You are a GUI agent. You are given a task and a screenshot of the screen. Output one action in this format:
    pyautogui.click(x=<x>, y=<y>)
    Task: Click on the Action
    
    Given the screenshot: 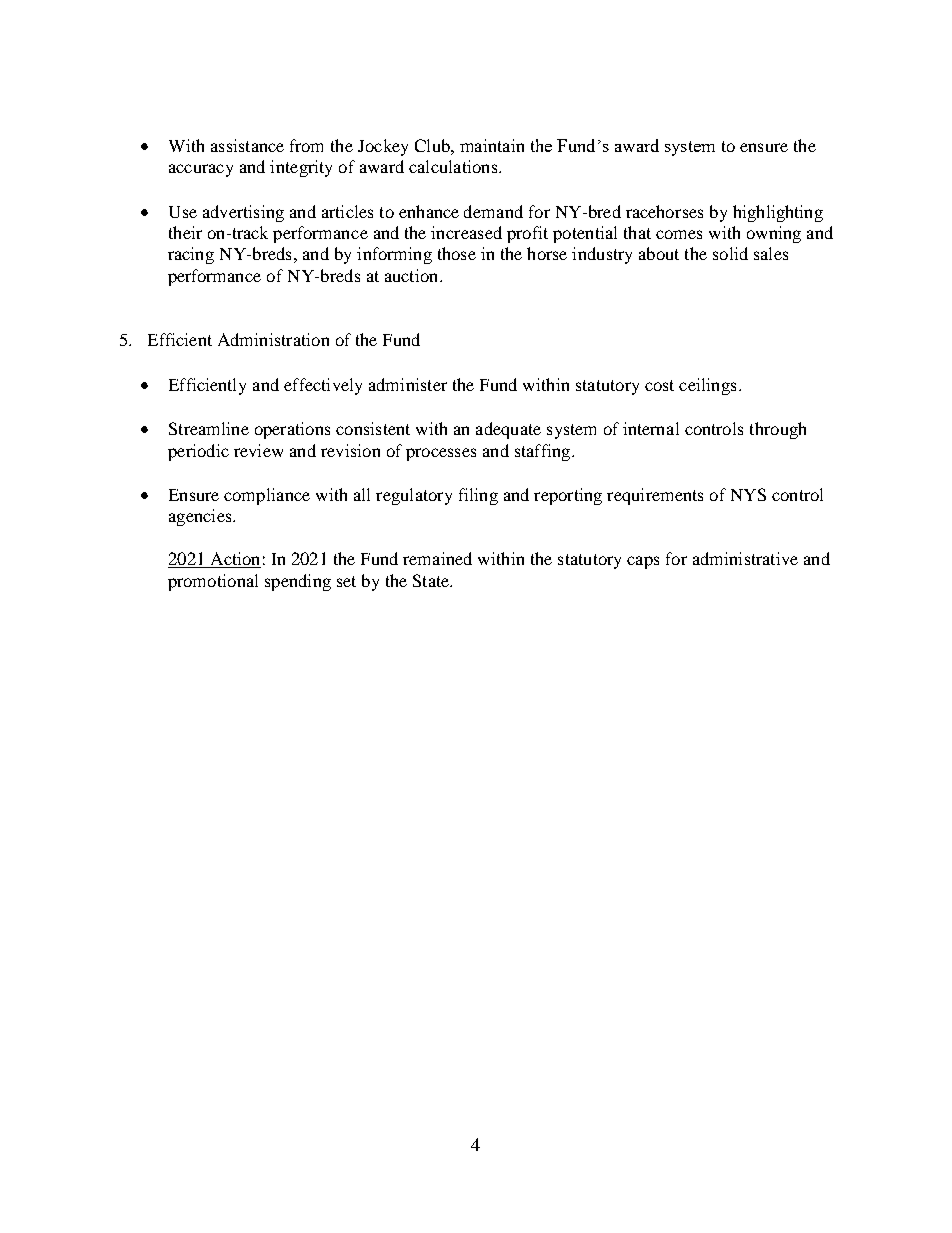 What is the action you would take?
    pyautogui.click(x=234, y=560)
